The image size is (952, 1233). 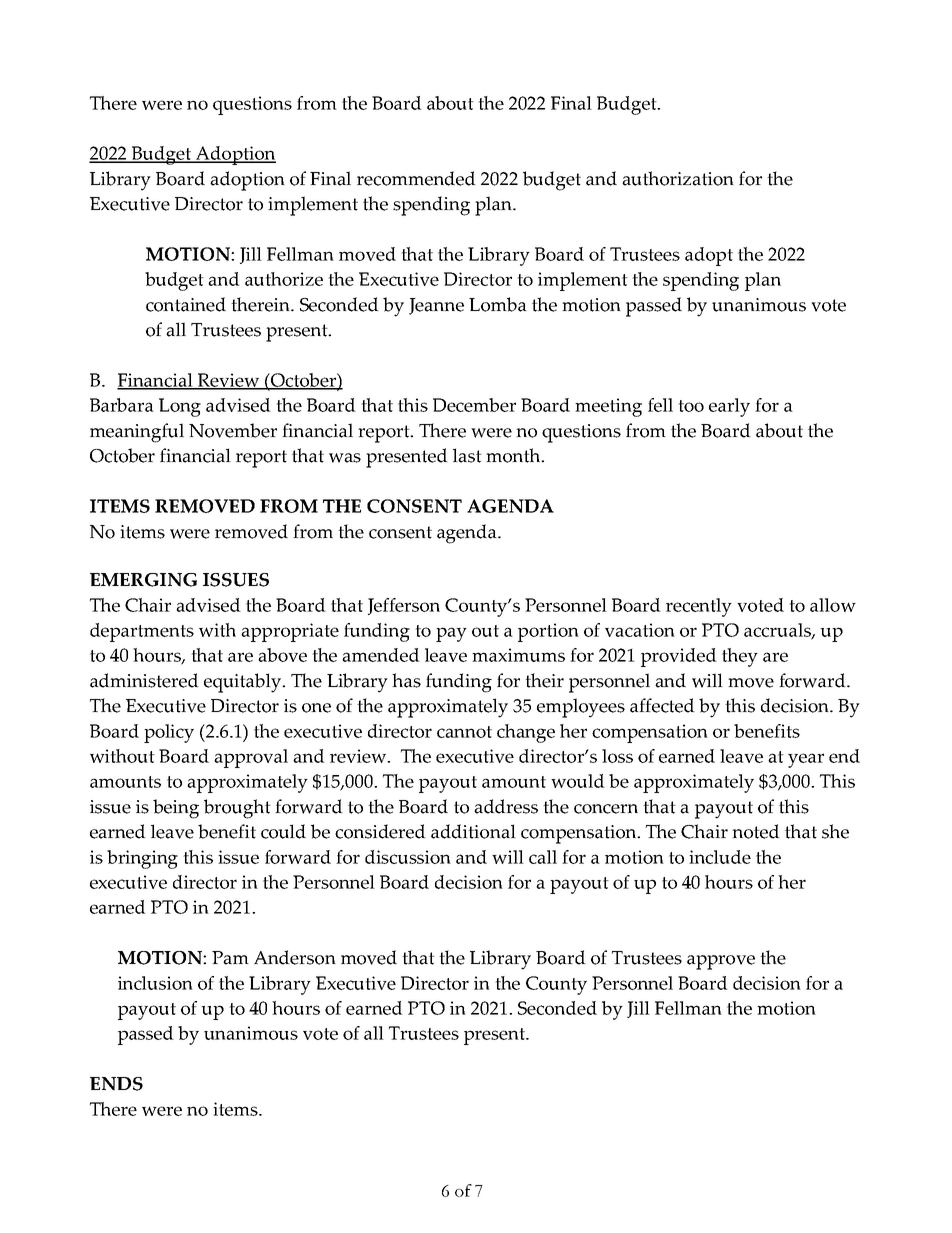 I want to click on December, so click(x=474, y=405).
